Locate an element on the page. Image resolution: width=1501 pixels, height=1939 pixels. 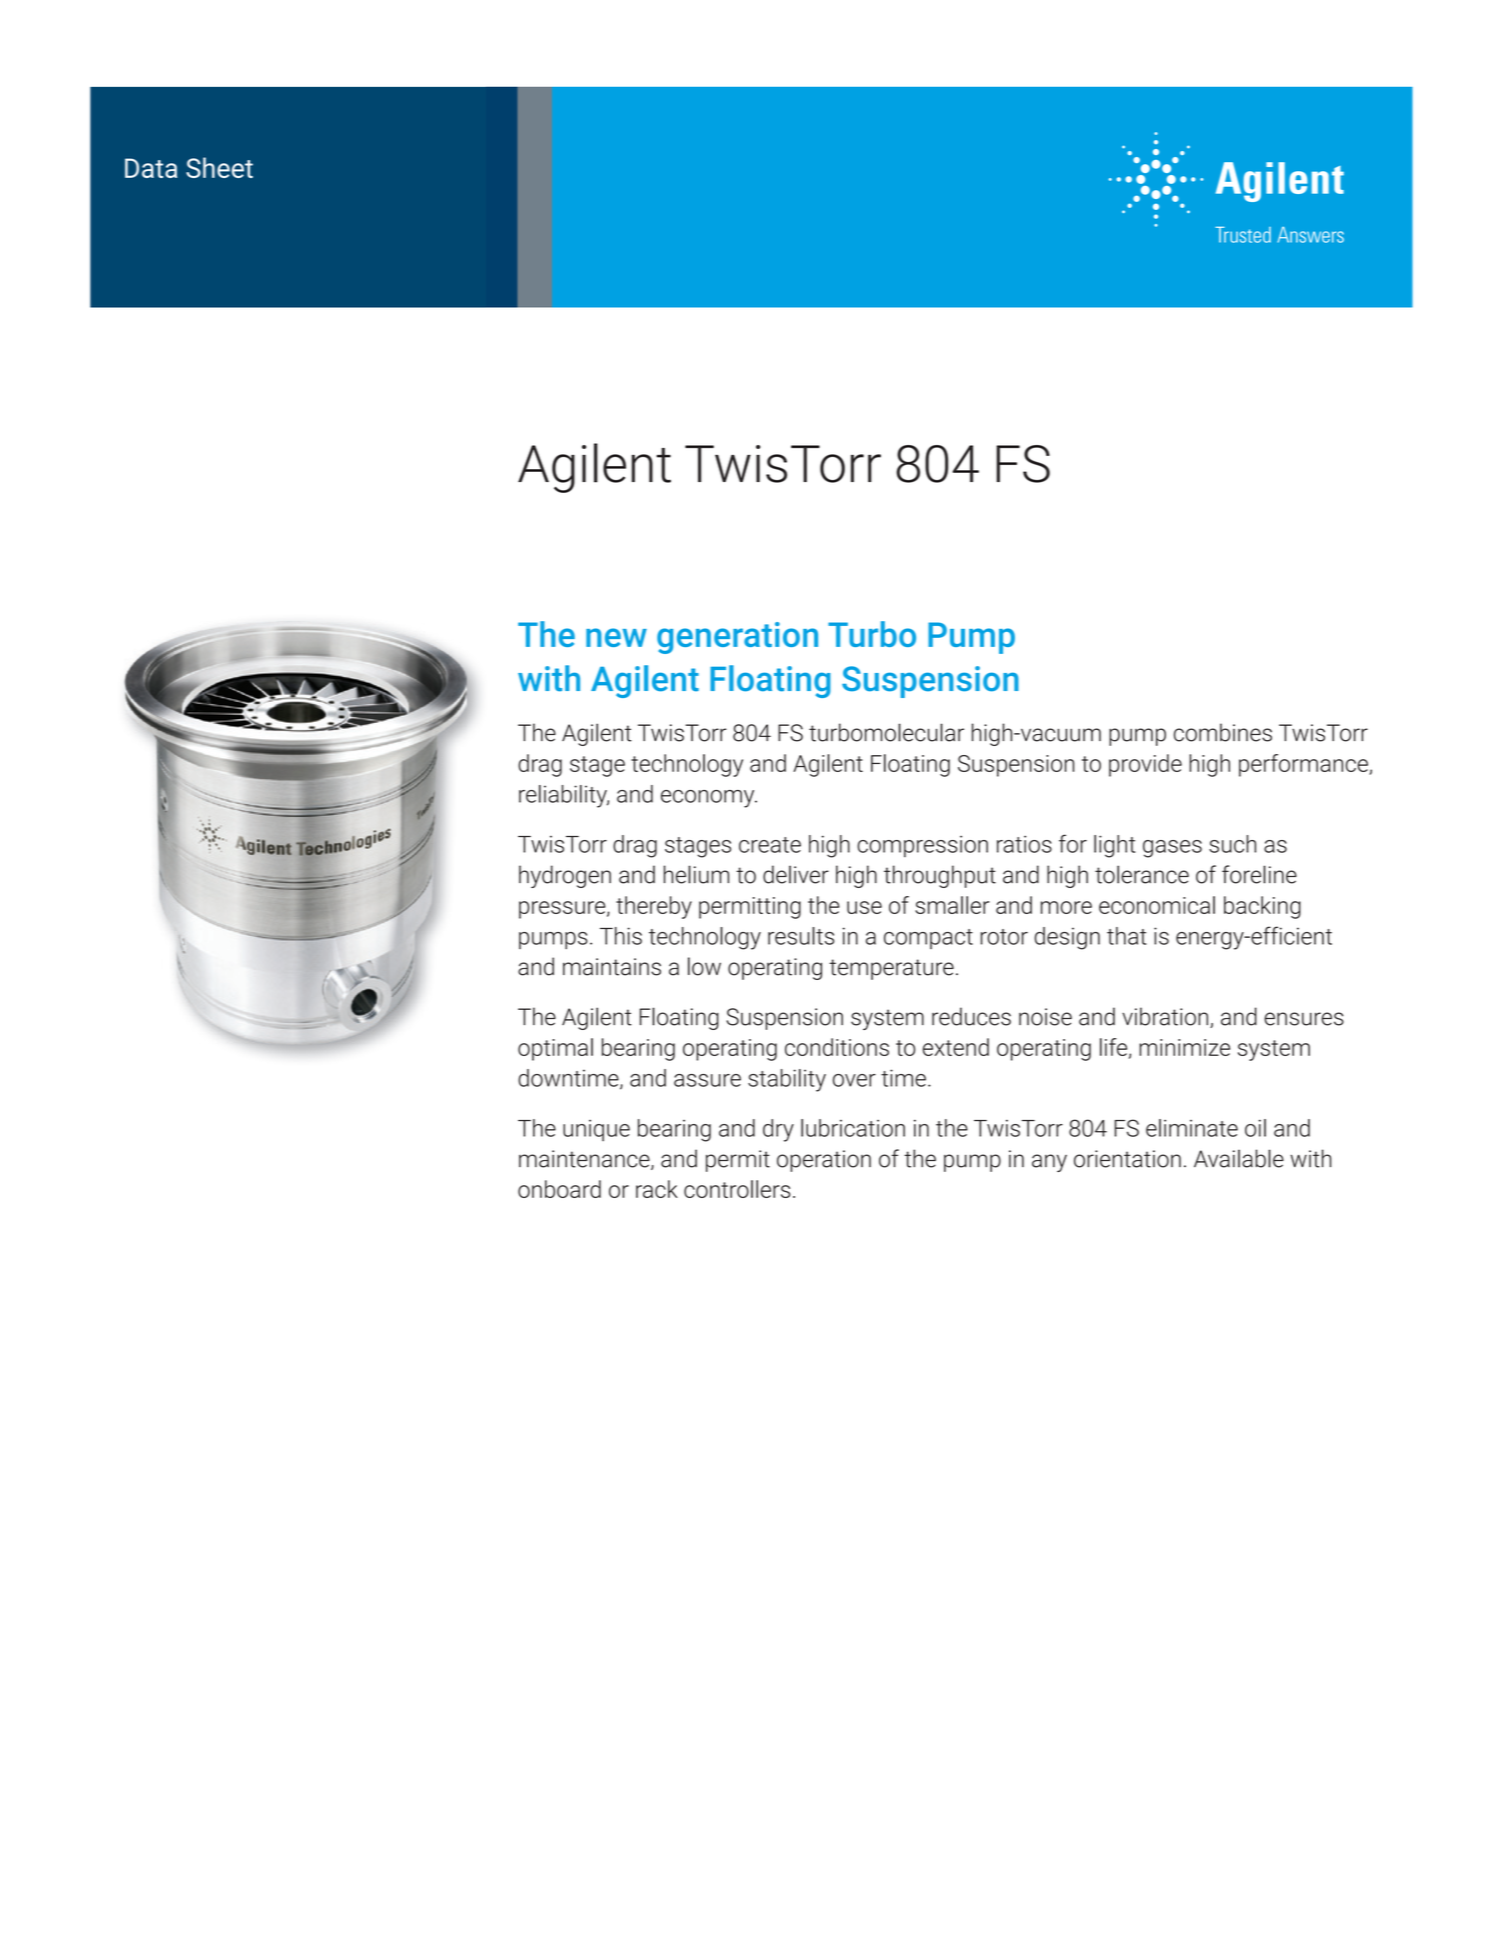
low is located at coordinates (704, 966).
